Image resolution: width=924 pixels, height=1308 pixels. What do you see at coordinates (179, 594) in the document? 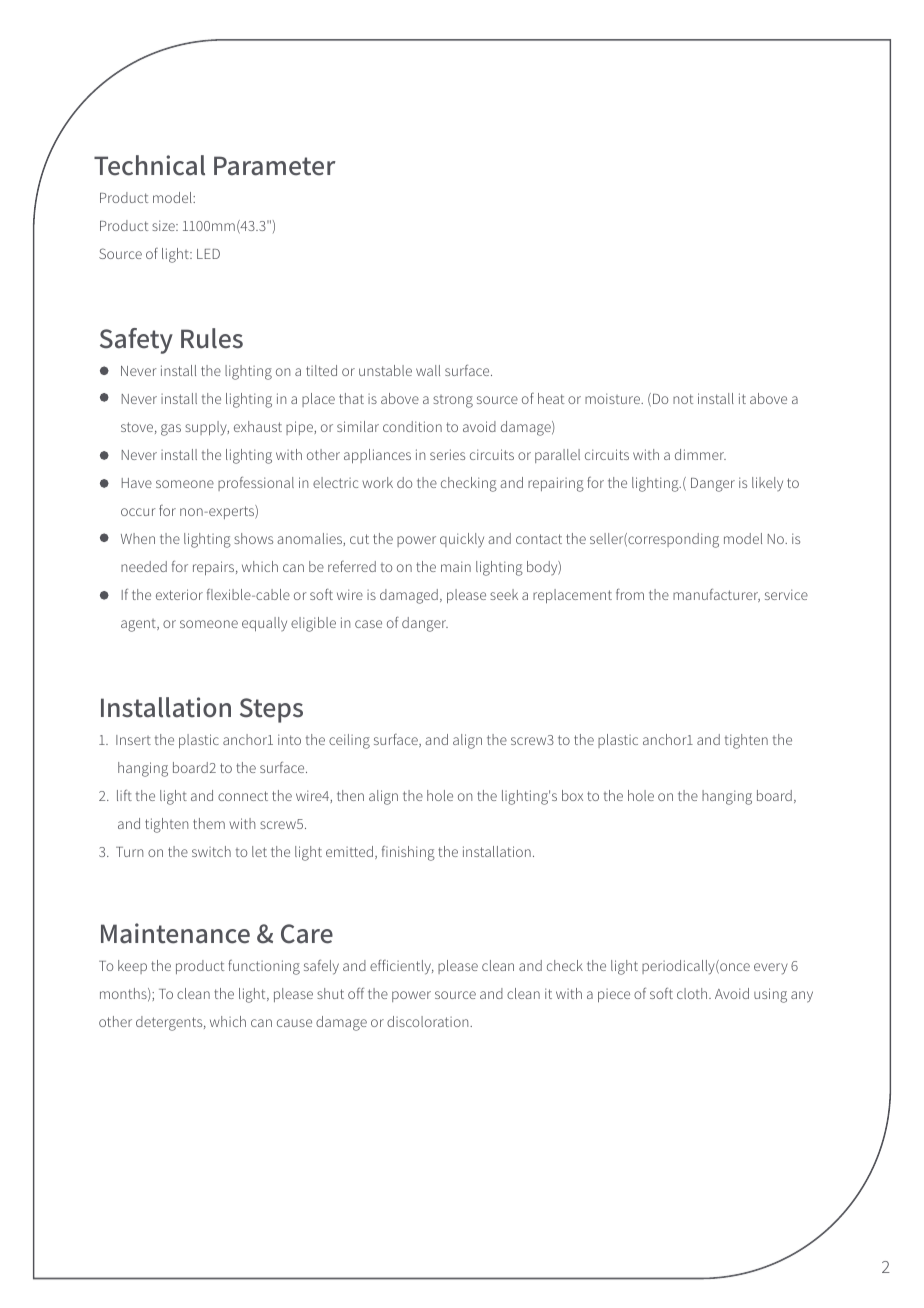
I see `exterior` at bounding box center [179, 594].
